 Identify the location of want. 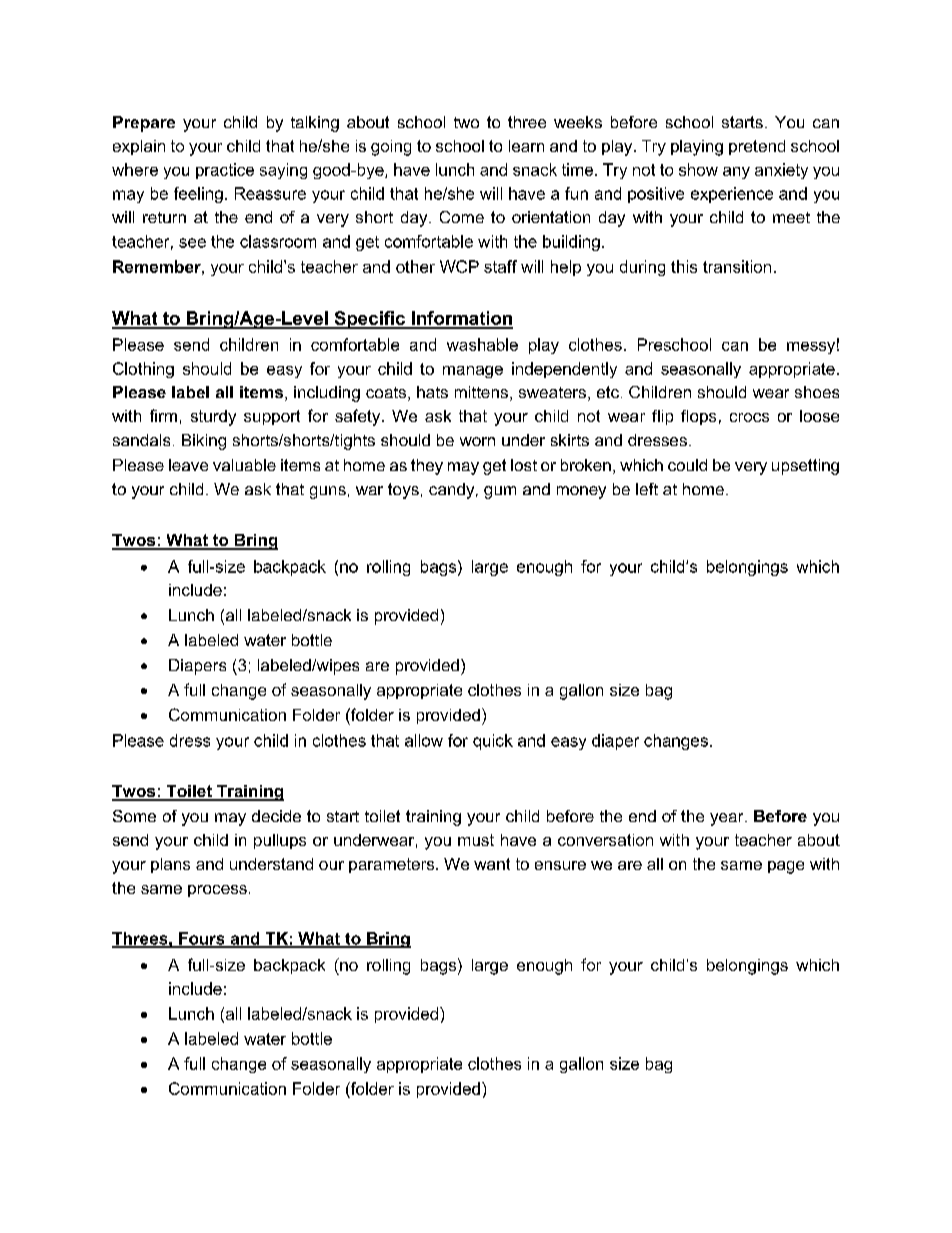
(492, 864).
